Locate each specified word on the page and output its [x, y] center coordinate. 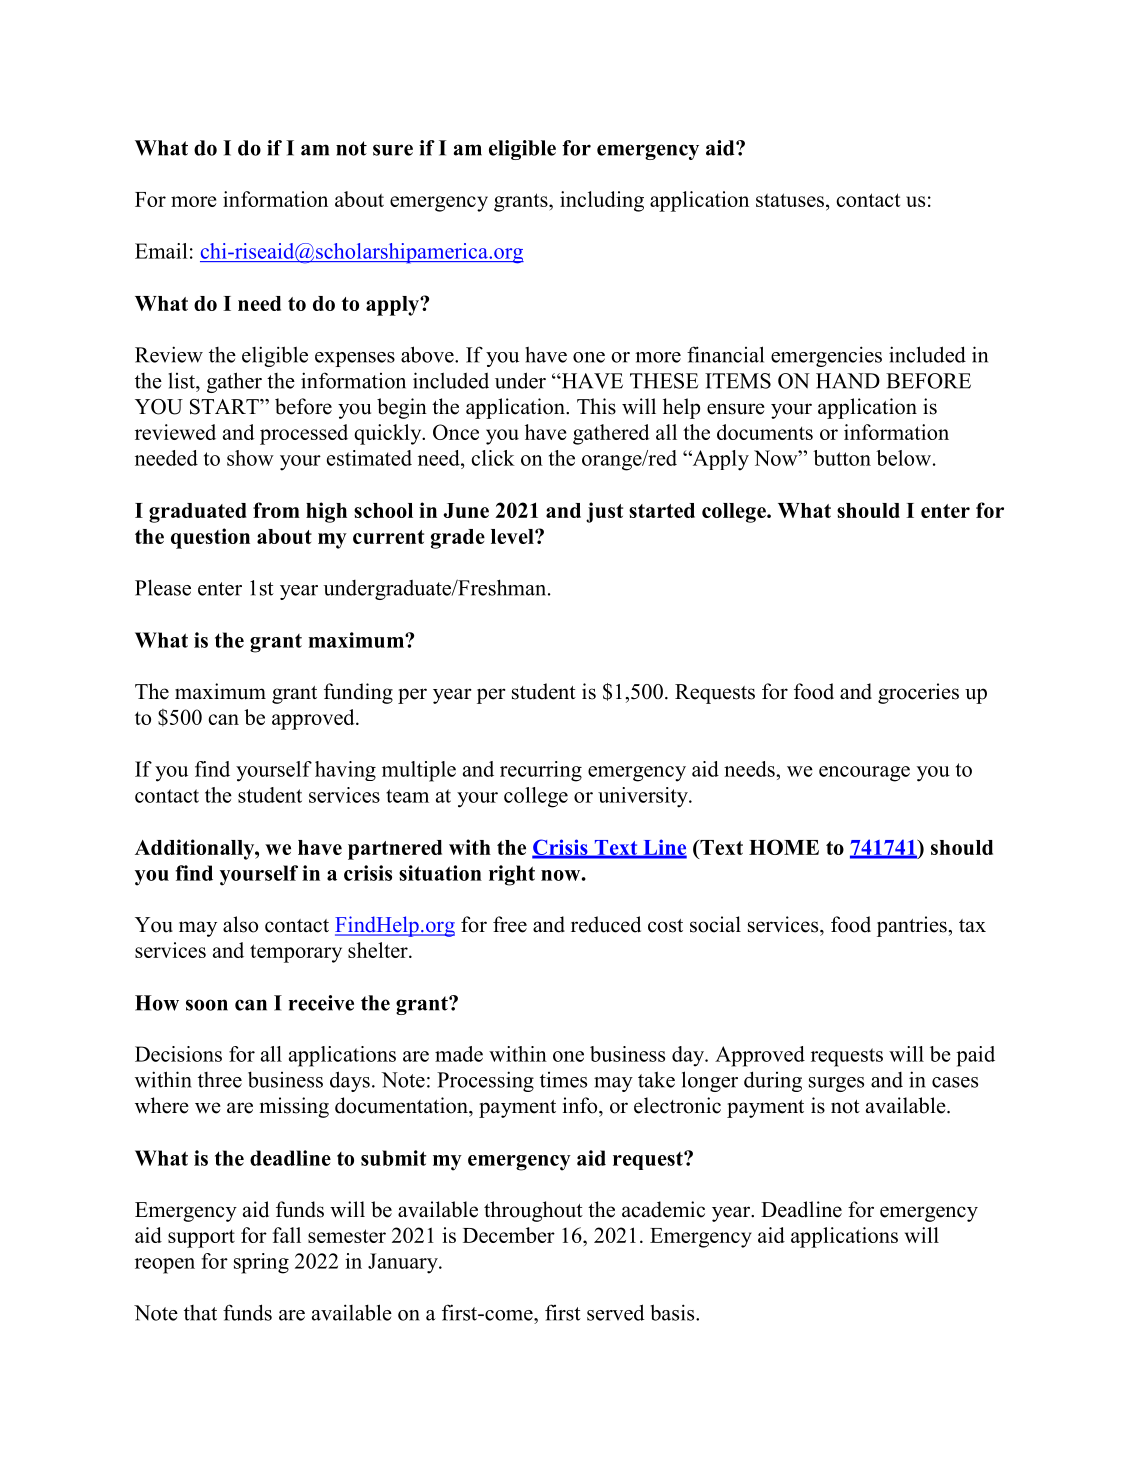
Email [161, 251]
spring [261, 1263]
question [210, 538]
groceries [918, 693]
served [616, 1312]
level [513, 536]
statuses [790, 200]
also [240, 924]
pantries [913, 926]
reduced [606, 924]
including [602, 201]
